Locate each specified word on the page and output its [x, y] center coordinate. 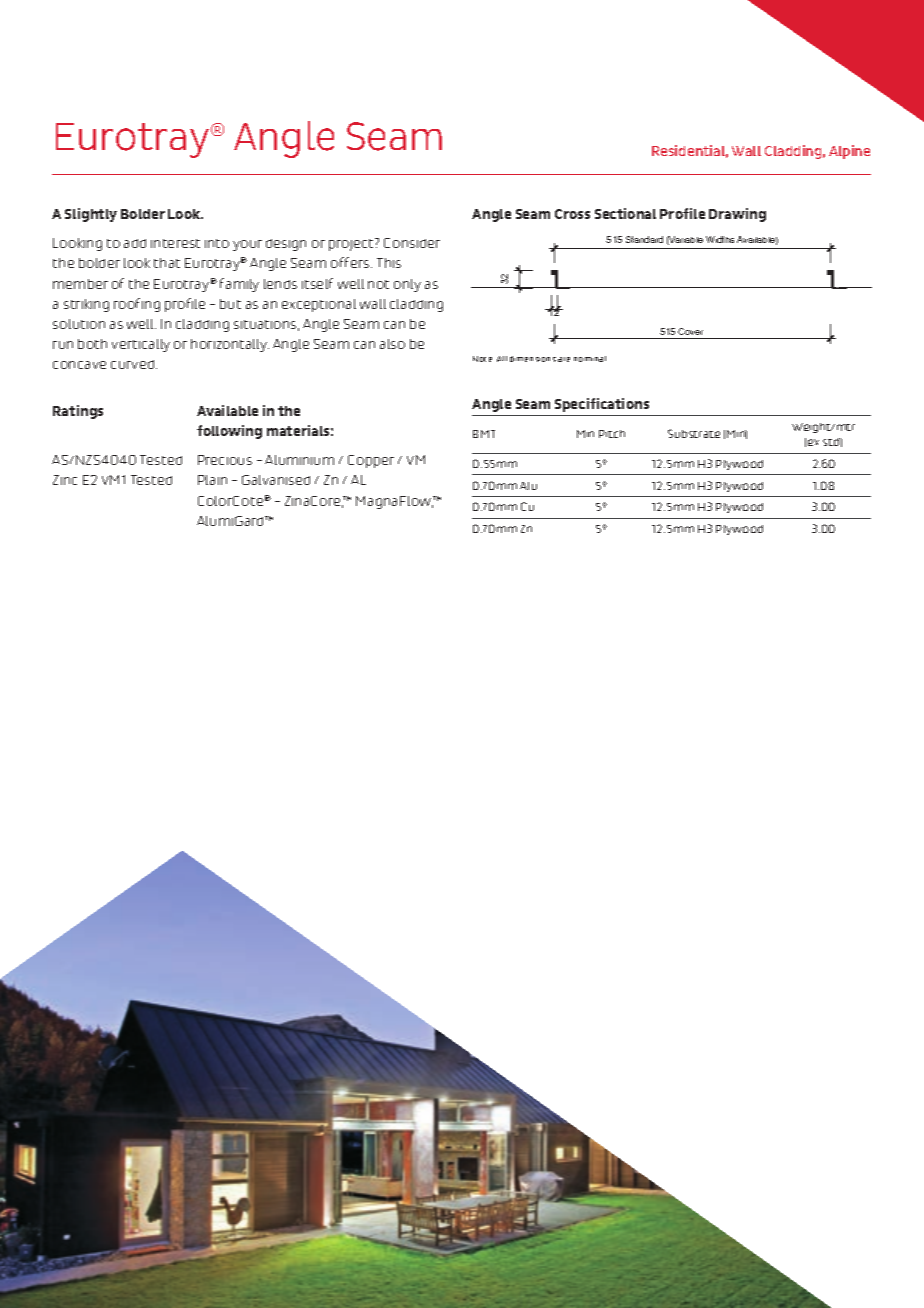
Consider [412, 243]
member [80, 284]
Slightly [91, 215]
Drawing [737, 215]
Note [482, 359]
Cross [572, 214]
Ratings [78, 412]
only [407, 285]
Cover [690, 331]
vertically [141, 345]
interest [175, 243]
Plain [212, 480]
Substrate [694, 433]
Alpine [849, 152]
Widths [720, 239]
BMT [484, 434]
